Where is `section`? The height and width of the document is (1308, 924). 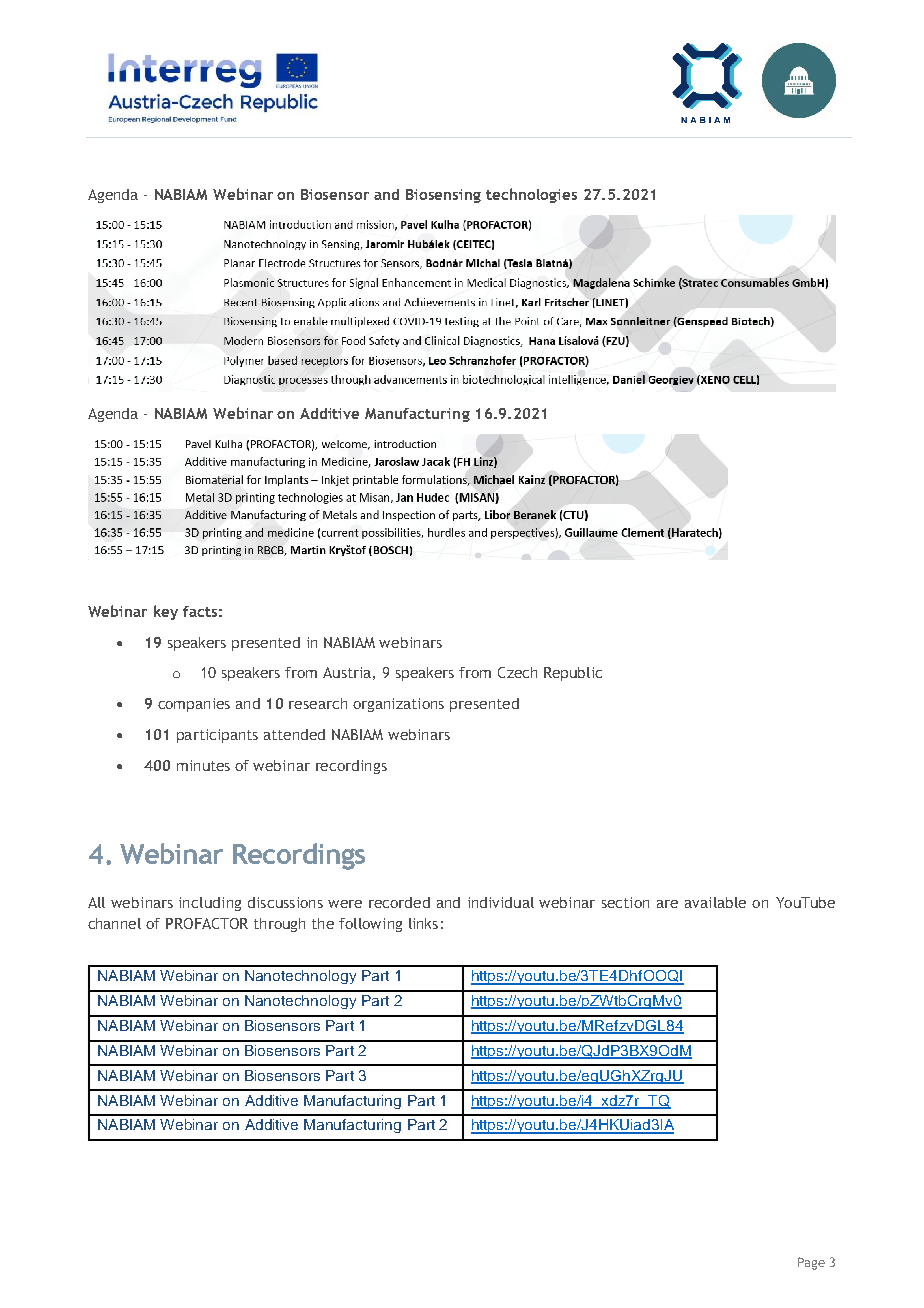 section is located at coordinates (625, 902).
